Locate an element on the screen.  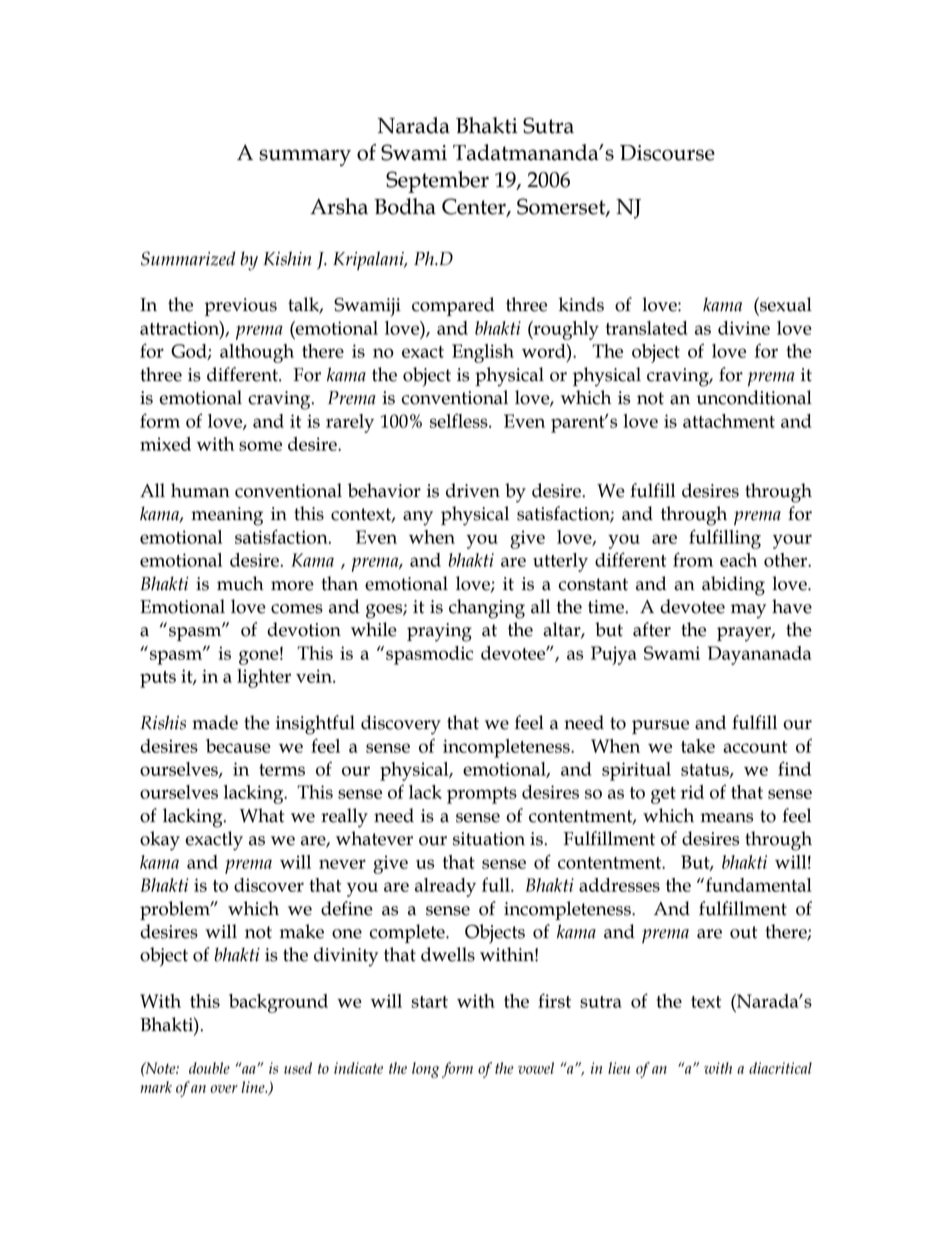
although is located at coordinates (257, 353).
